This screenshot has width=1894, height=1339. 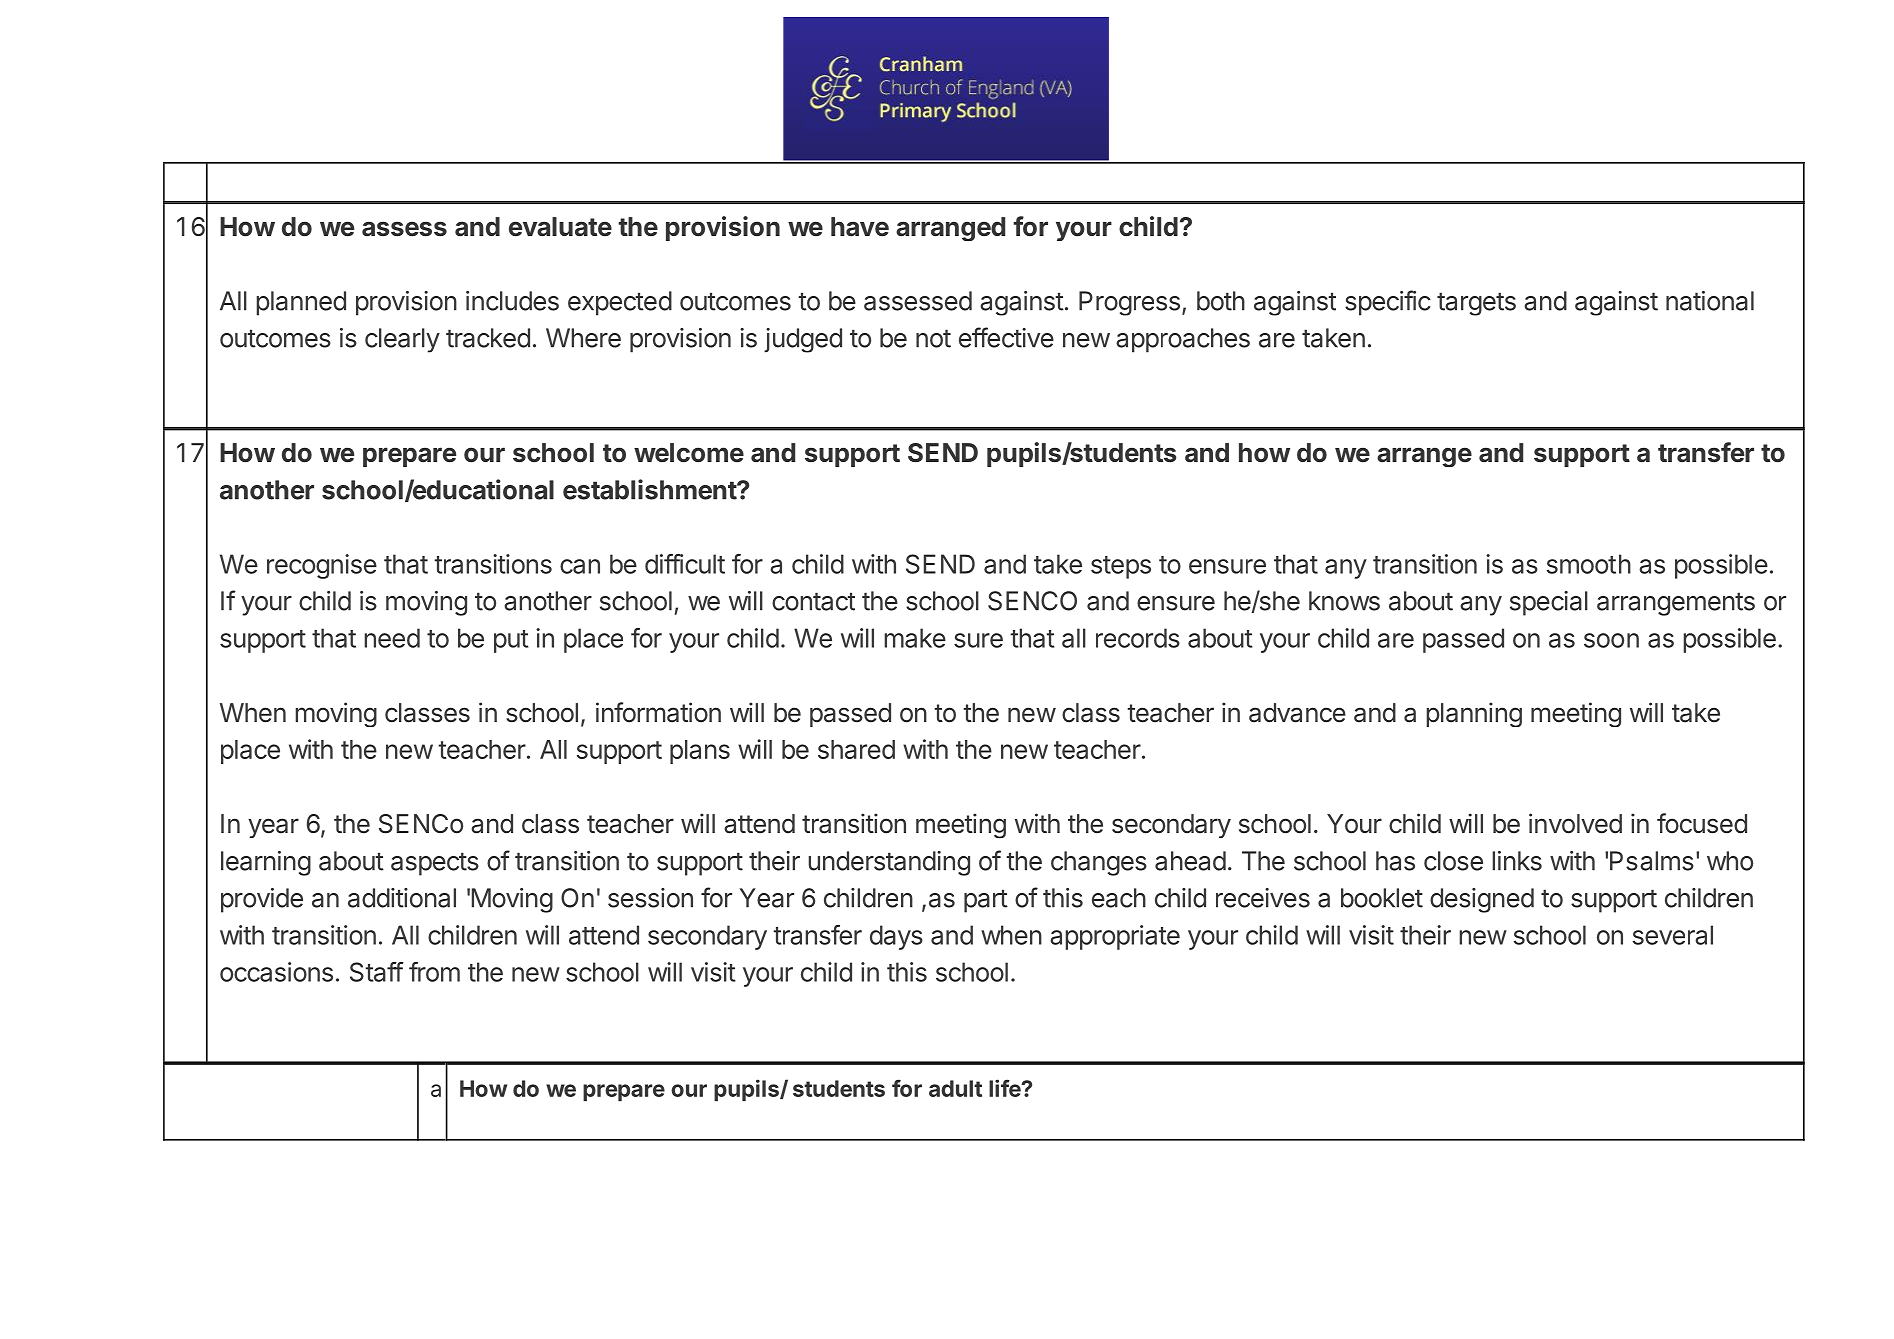 What do you see at coordinates (860, 227) in the screenshot?
I see `have` at bounding box center [860, 227].
